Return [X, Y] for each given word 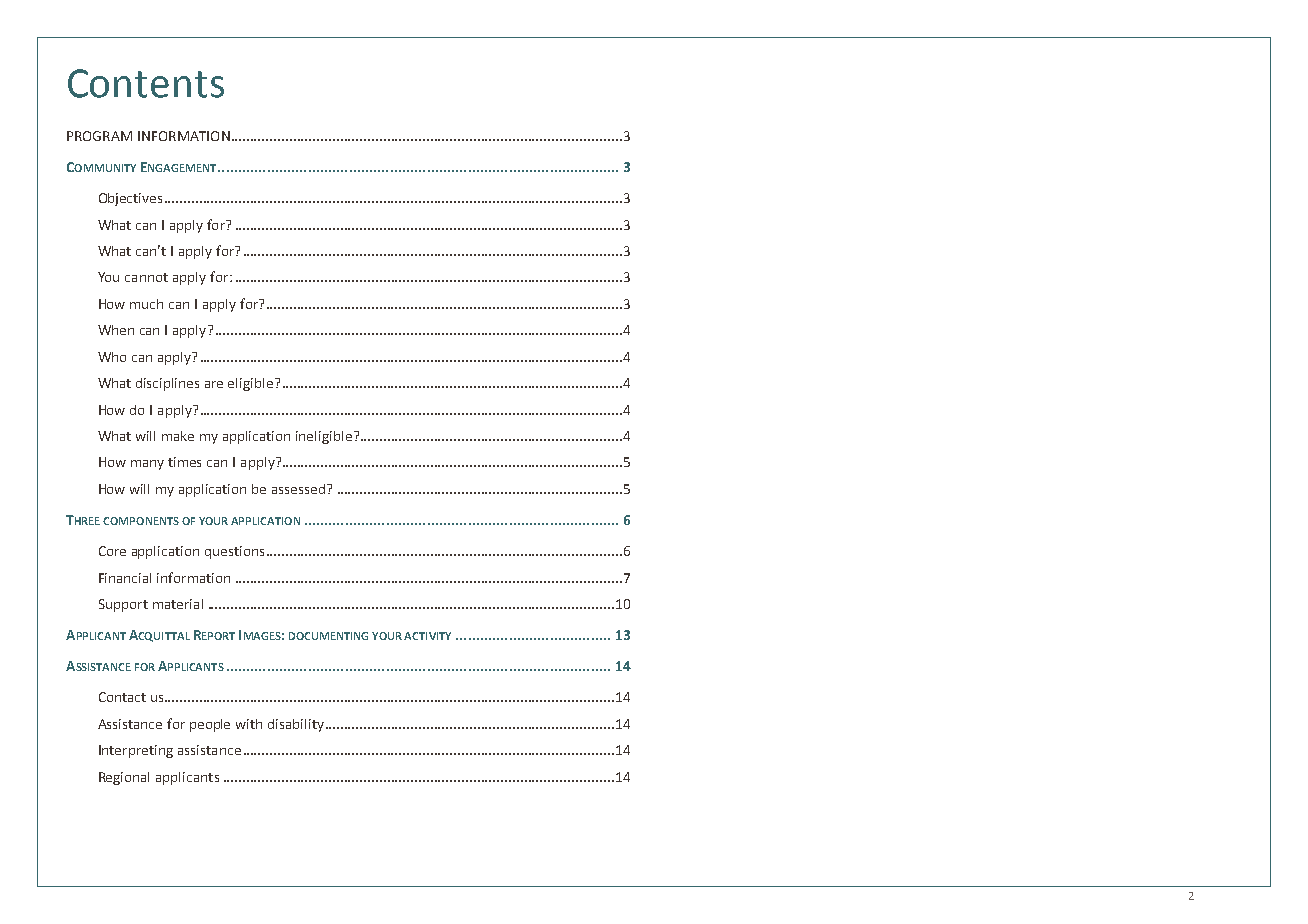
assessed [300, 489]
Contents [146, 83]
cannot [146, 277]
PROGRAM [99, 136]
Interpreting [136, 751]
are [214, 384]
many [147, 465]
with [249, 724]
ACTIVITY [427, 636]
